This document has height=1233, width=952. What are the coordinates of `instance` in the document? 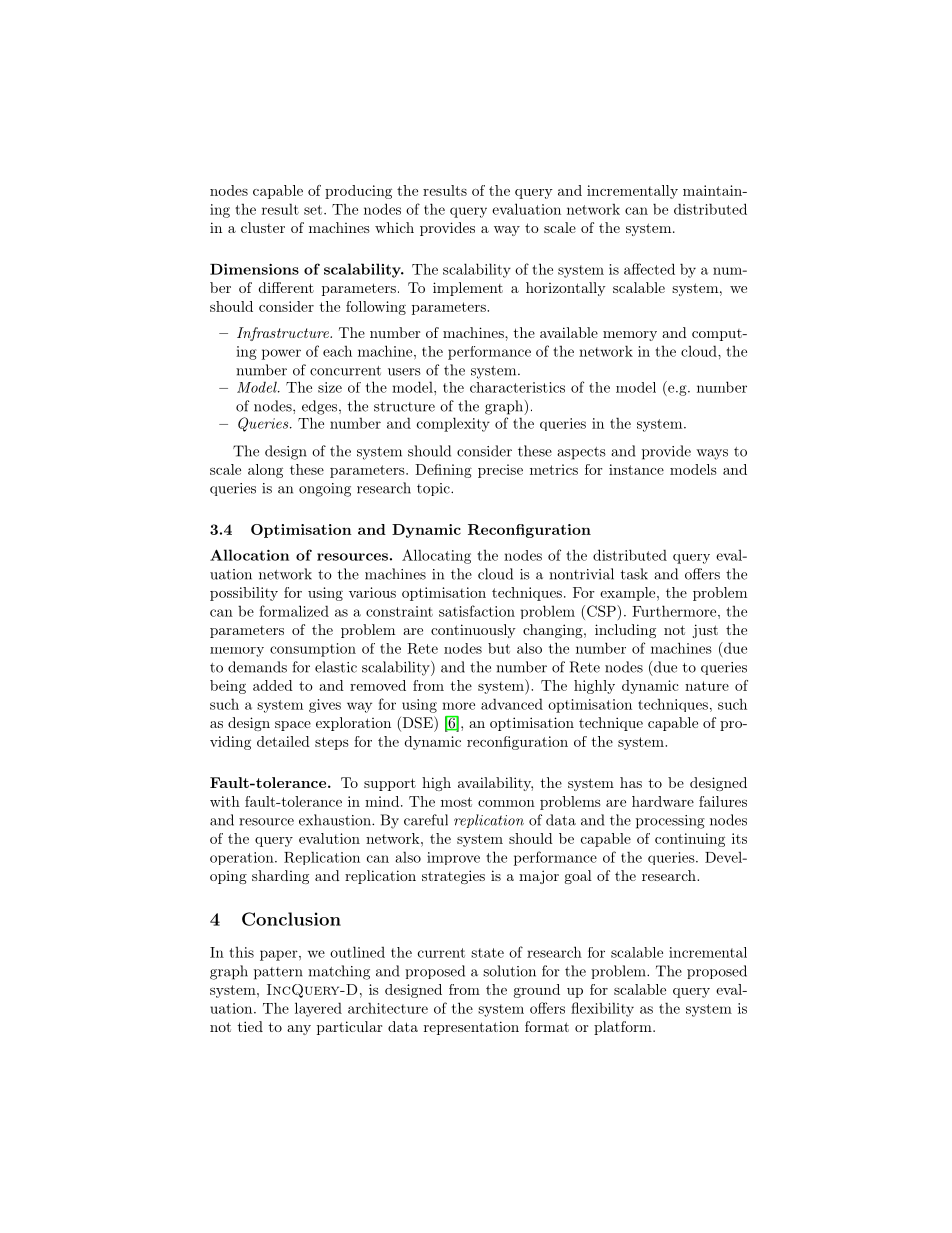 It's located at (636, 469).
